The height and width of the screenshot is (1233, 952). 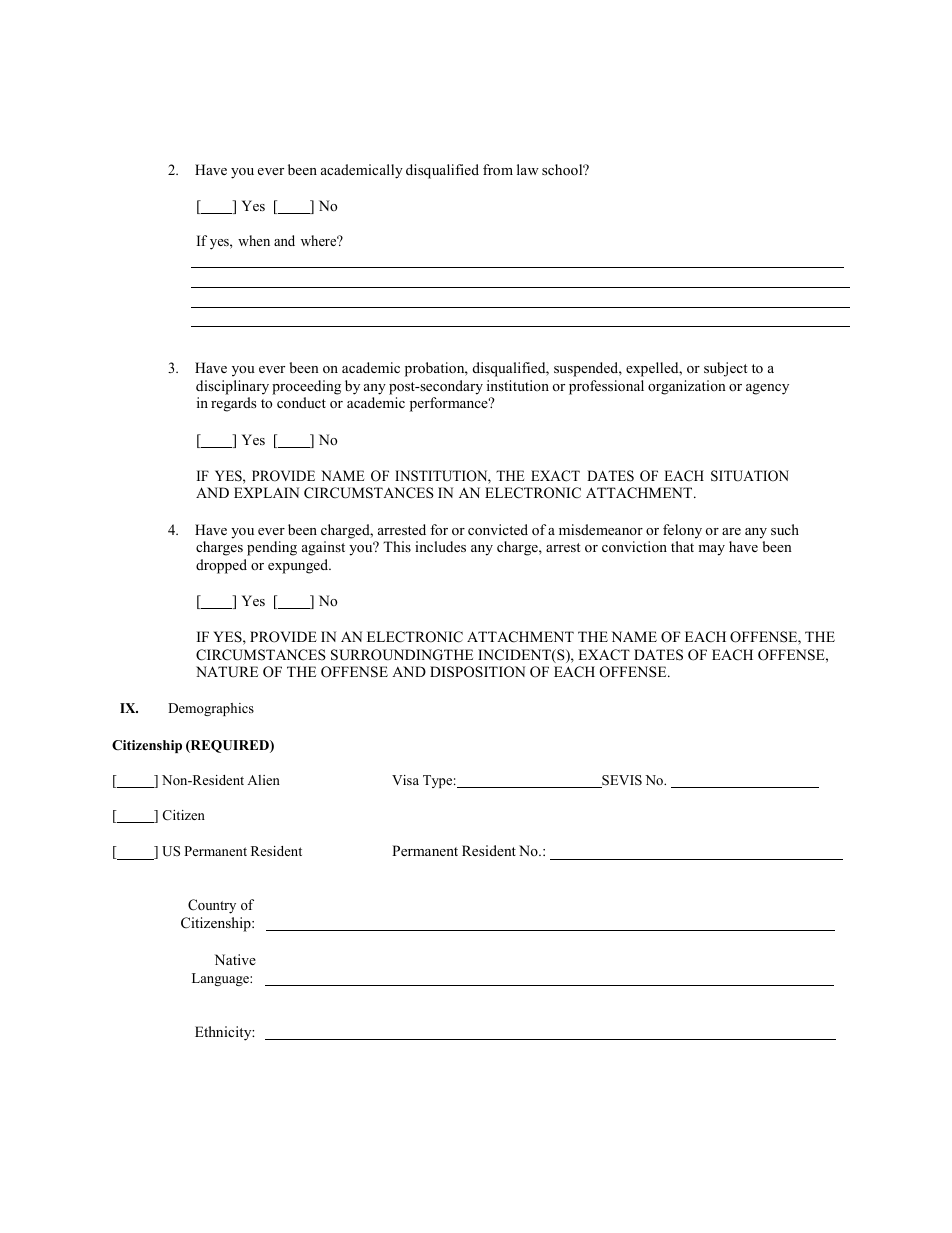 I want to click on Native, so click(x=235, y=959).
